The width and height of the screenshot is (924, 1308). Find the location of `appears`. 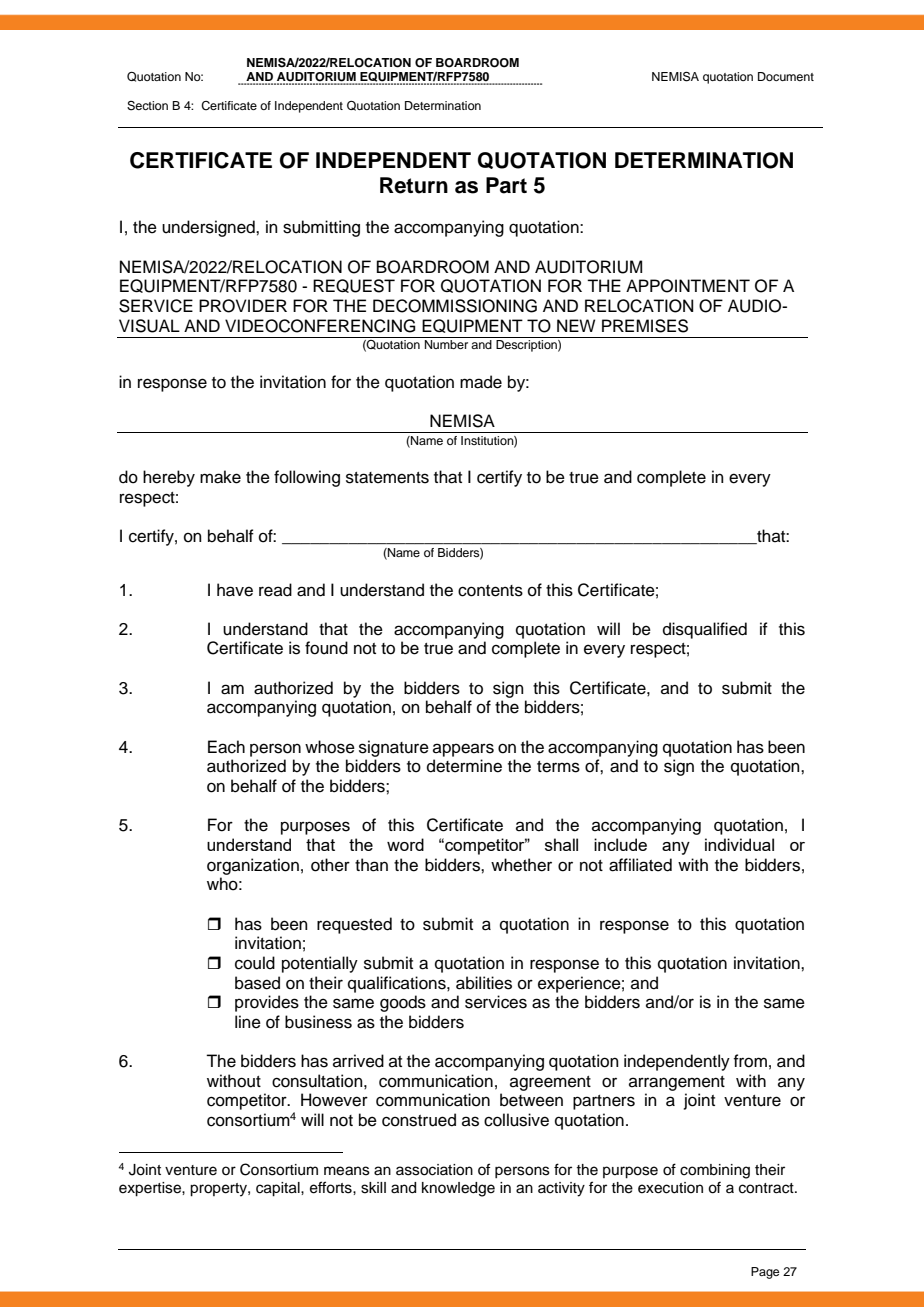

appears is located at coordinates (463, 750).
